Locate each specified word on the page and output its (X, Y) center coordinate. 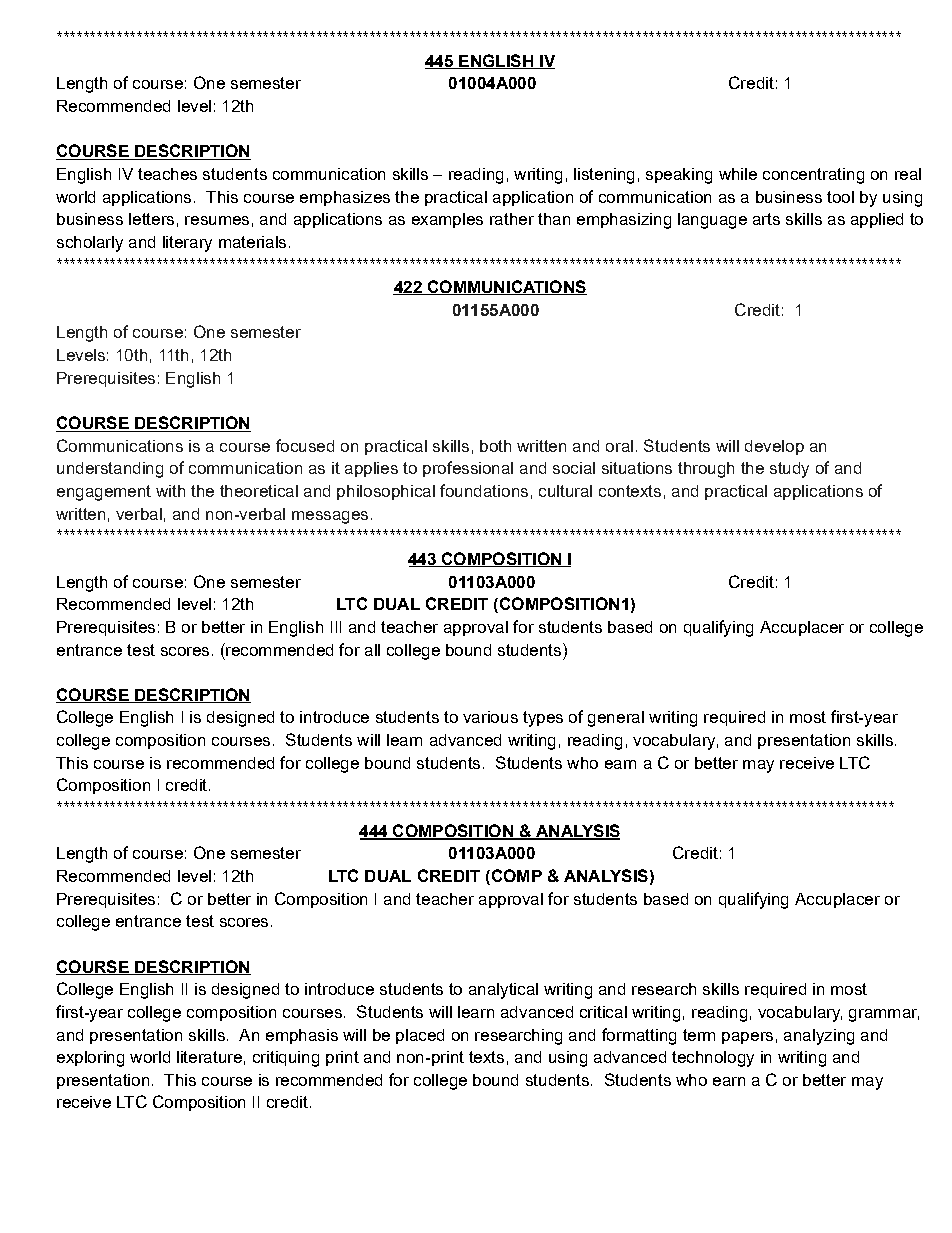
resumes (217, 220)
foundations (484, 490)
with (170, 491)
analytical (503, 991)
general (616, 719)
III (336, 627)
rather (512, 219)
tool (840, 197)
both (495, 446)
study (789, 470)
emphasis (302, 1036)
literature (209, 1057)
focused (305, 445)
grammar (884, 1015)
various (490, 717)
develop (774, 447)
